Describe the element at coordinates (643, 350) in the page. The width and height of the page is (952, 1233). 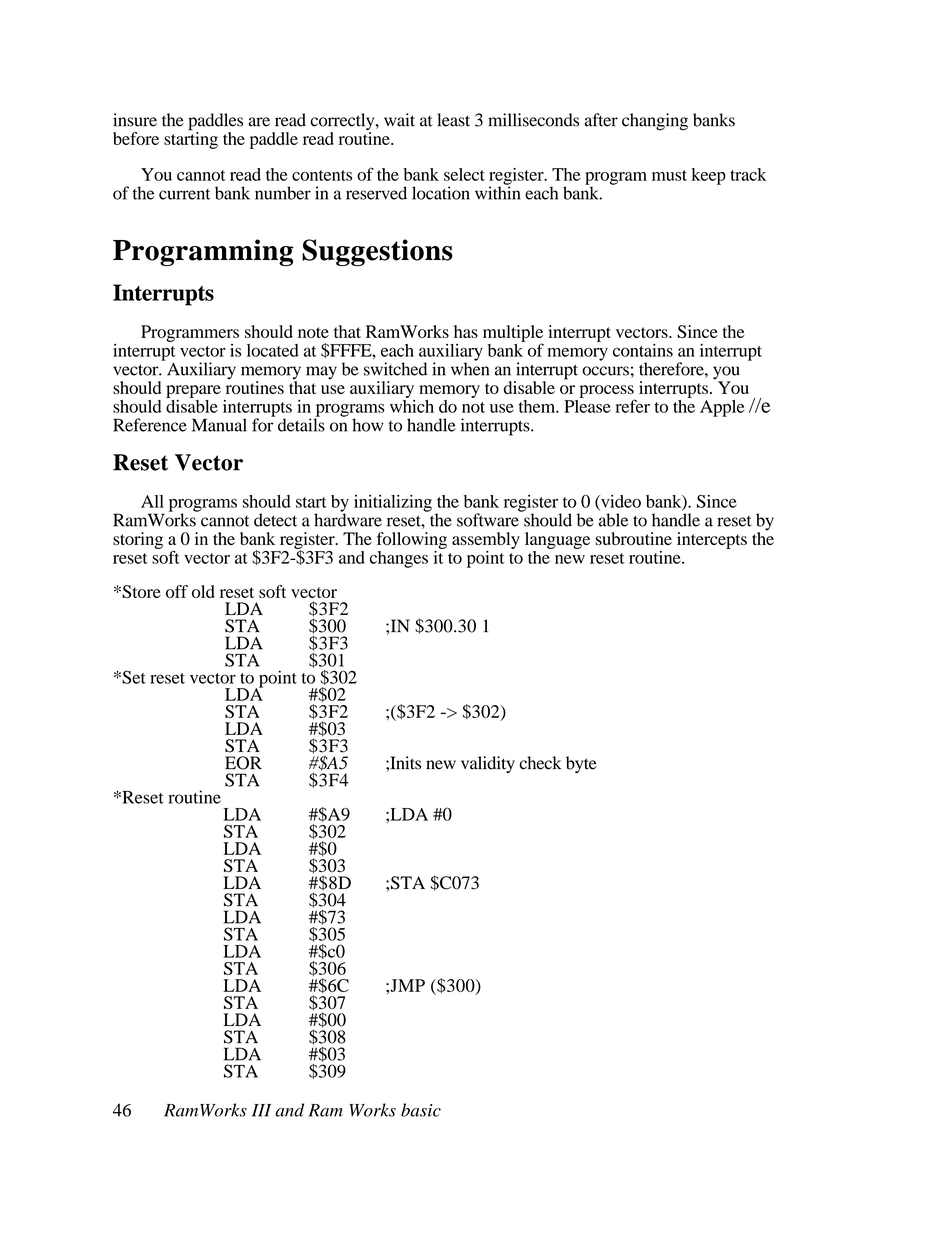
I see `contains` at that location.
